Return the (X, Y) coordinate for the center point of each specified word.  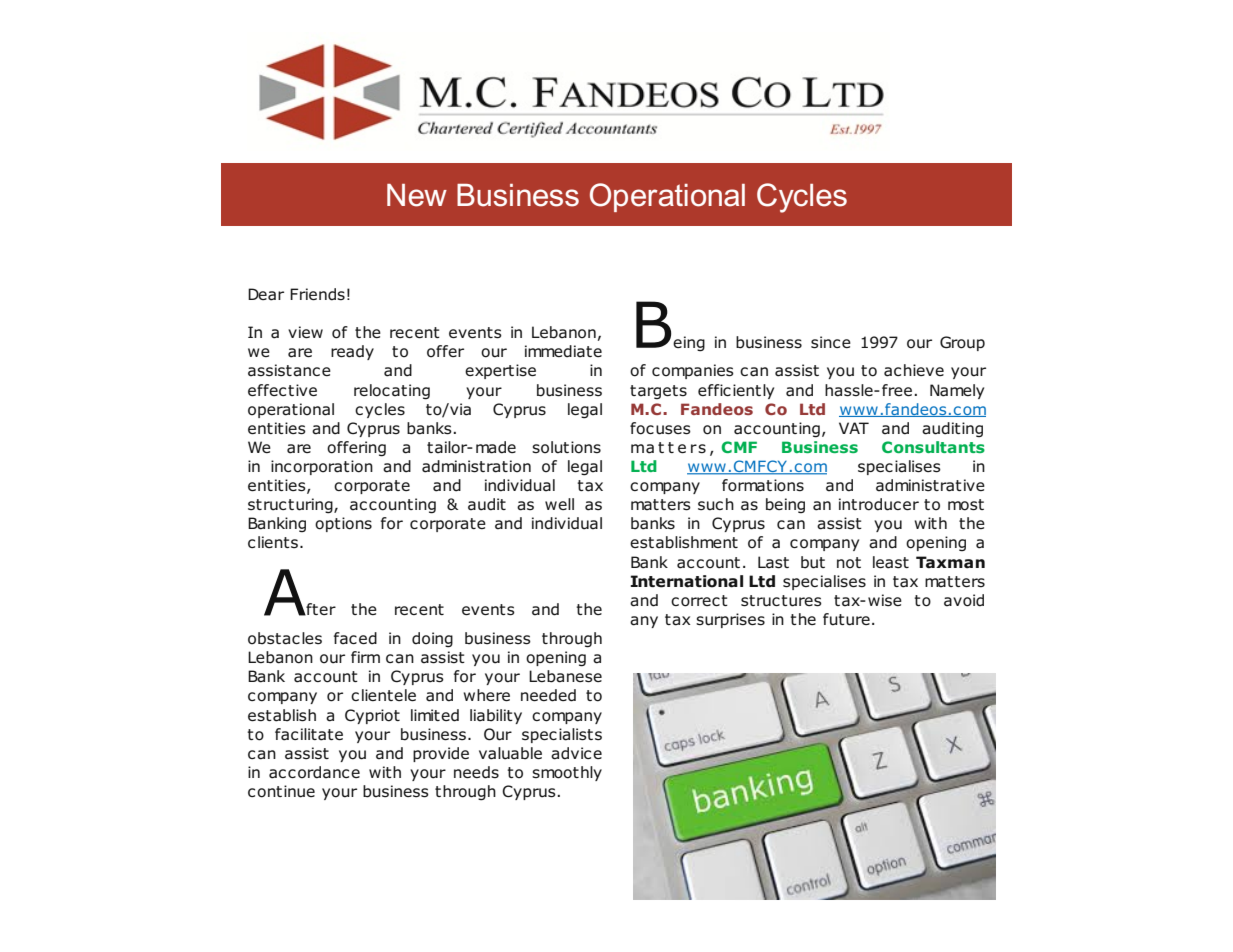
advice (576, 753)
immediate (563, 351)
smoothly (567, 773)
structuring (291, 506)
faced (355, 638)
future (846, 619)
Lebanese (565, 676)
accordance (314, 772)
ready (352, 352)
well (559, 504)
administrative (930, 485)
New (417, 195)
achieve (914, 370)
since (831, 342)
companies (693, 371)
